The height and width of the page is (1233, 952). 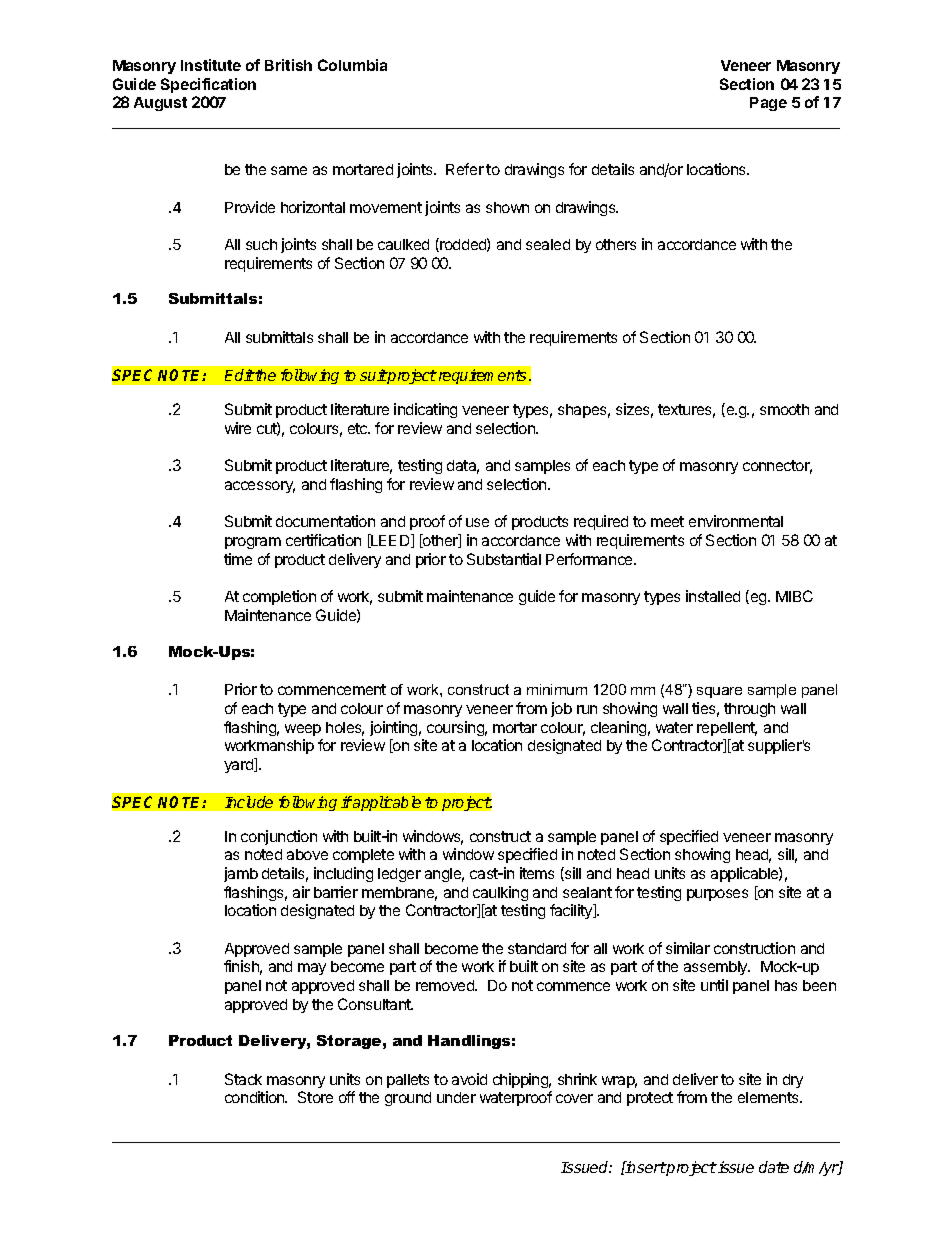 I want to click on indicating, so click(x=425, y=410).
